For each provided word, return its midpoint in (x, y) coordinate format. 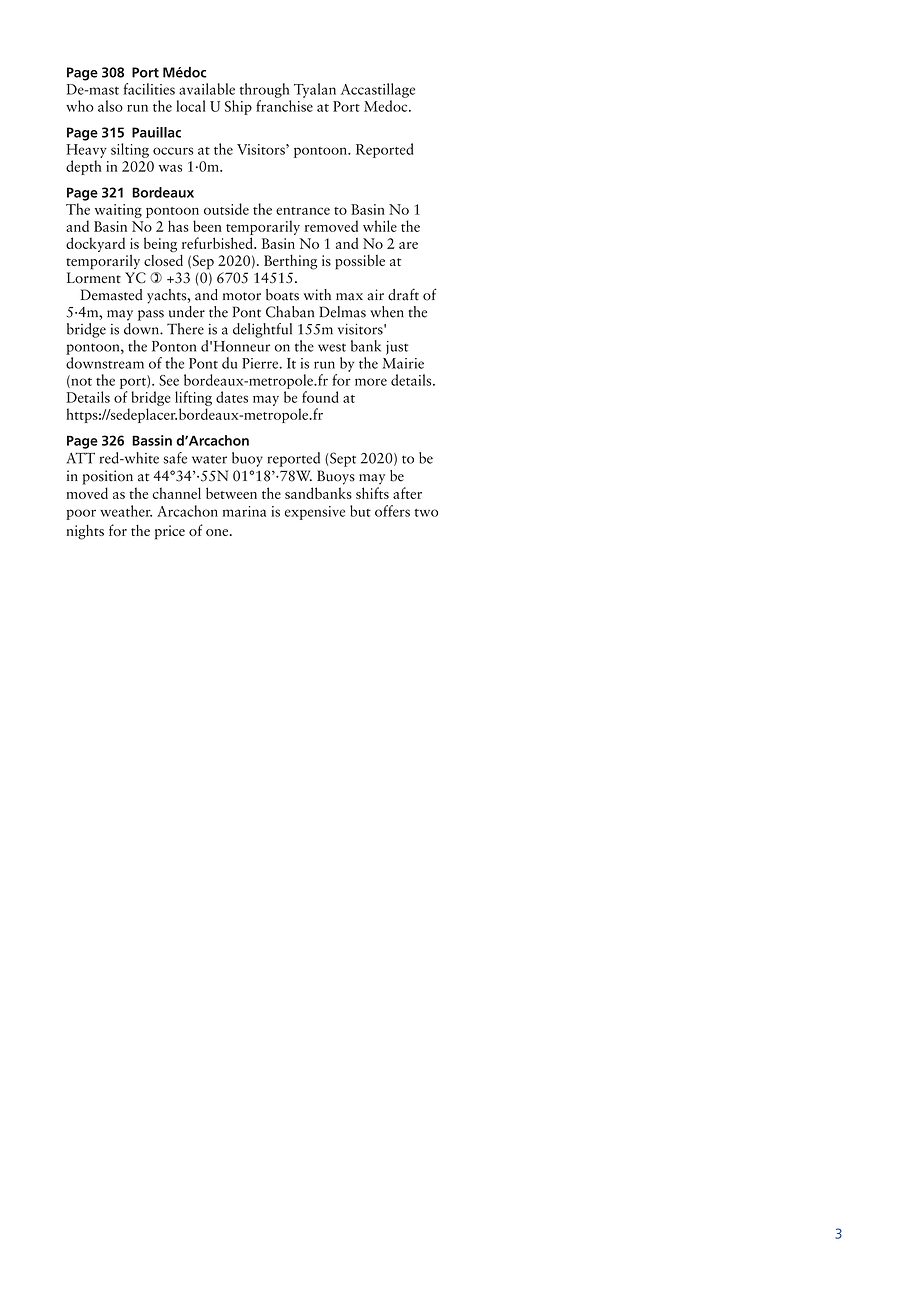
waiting (118, 211)
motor (242, 296)
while (380, 226)
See (169, 380)
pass (151, 315)
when (387, 312)
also (110, 106)
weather (126, 511)
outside (226, 209)
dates (232, 397)
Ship (238, 107)
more (371, 382)
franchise (284, 106)
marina (244, 511)
